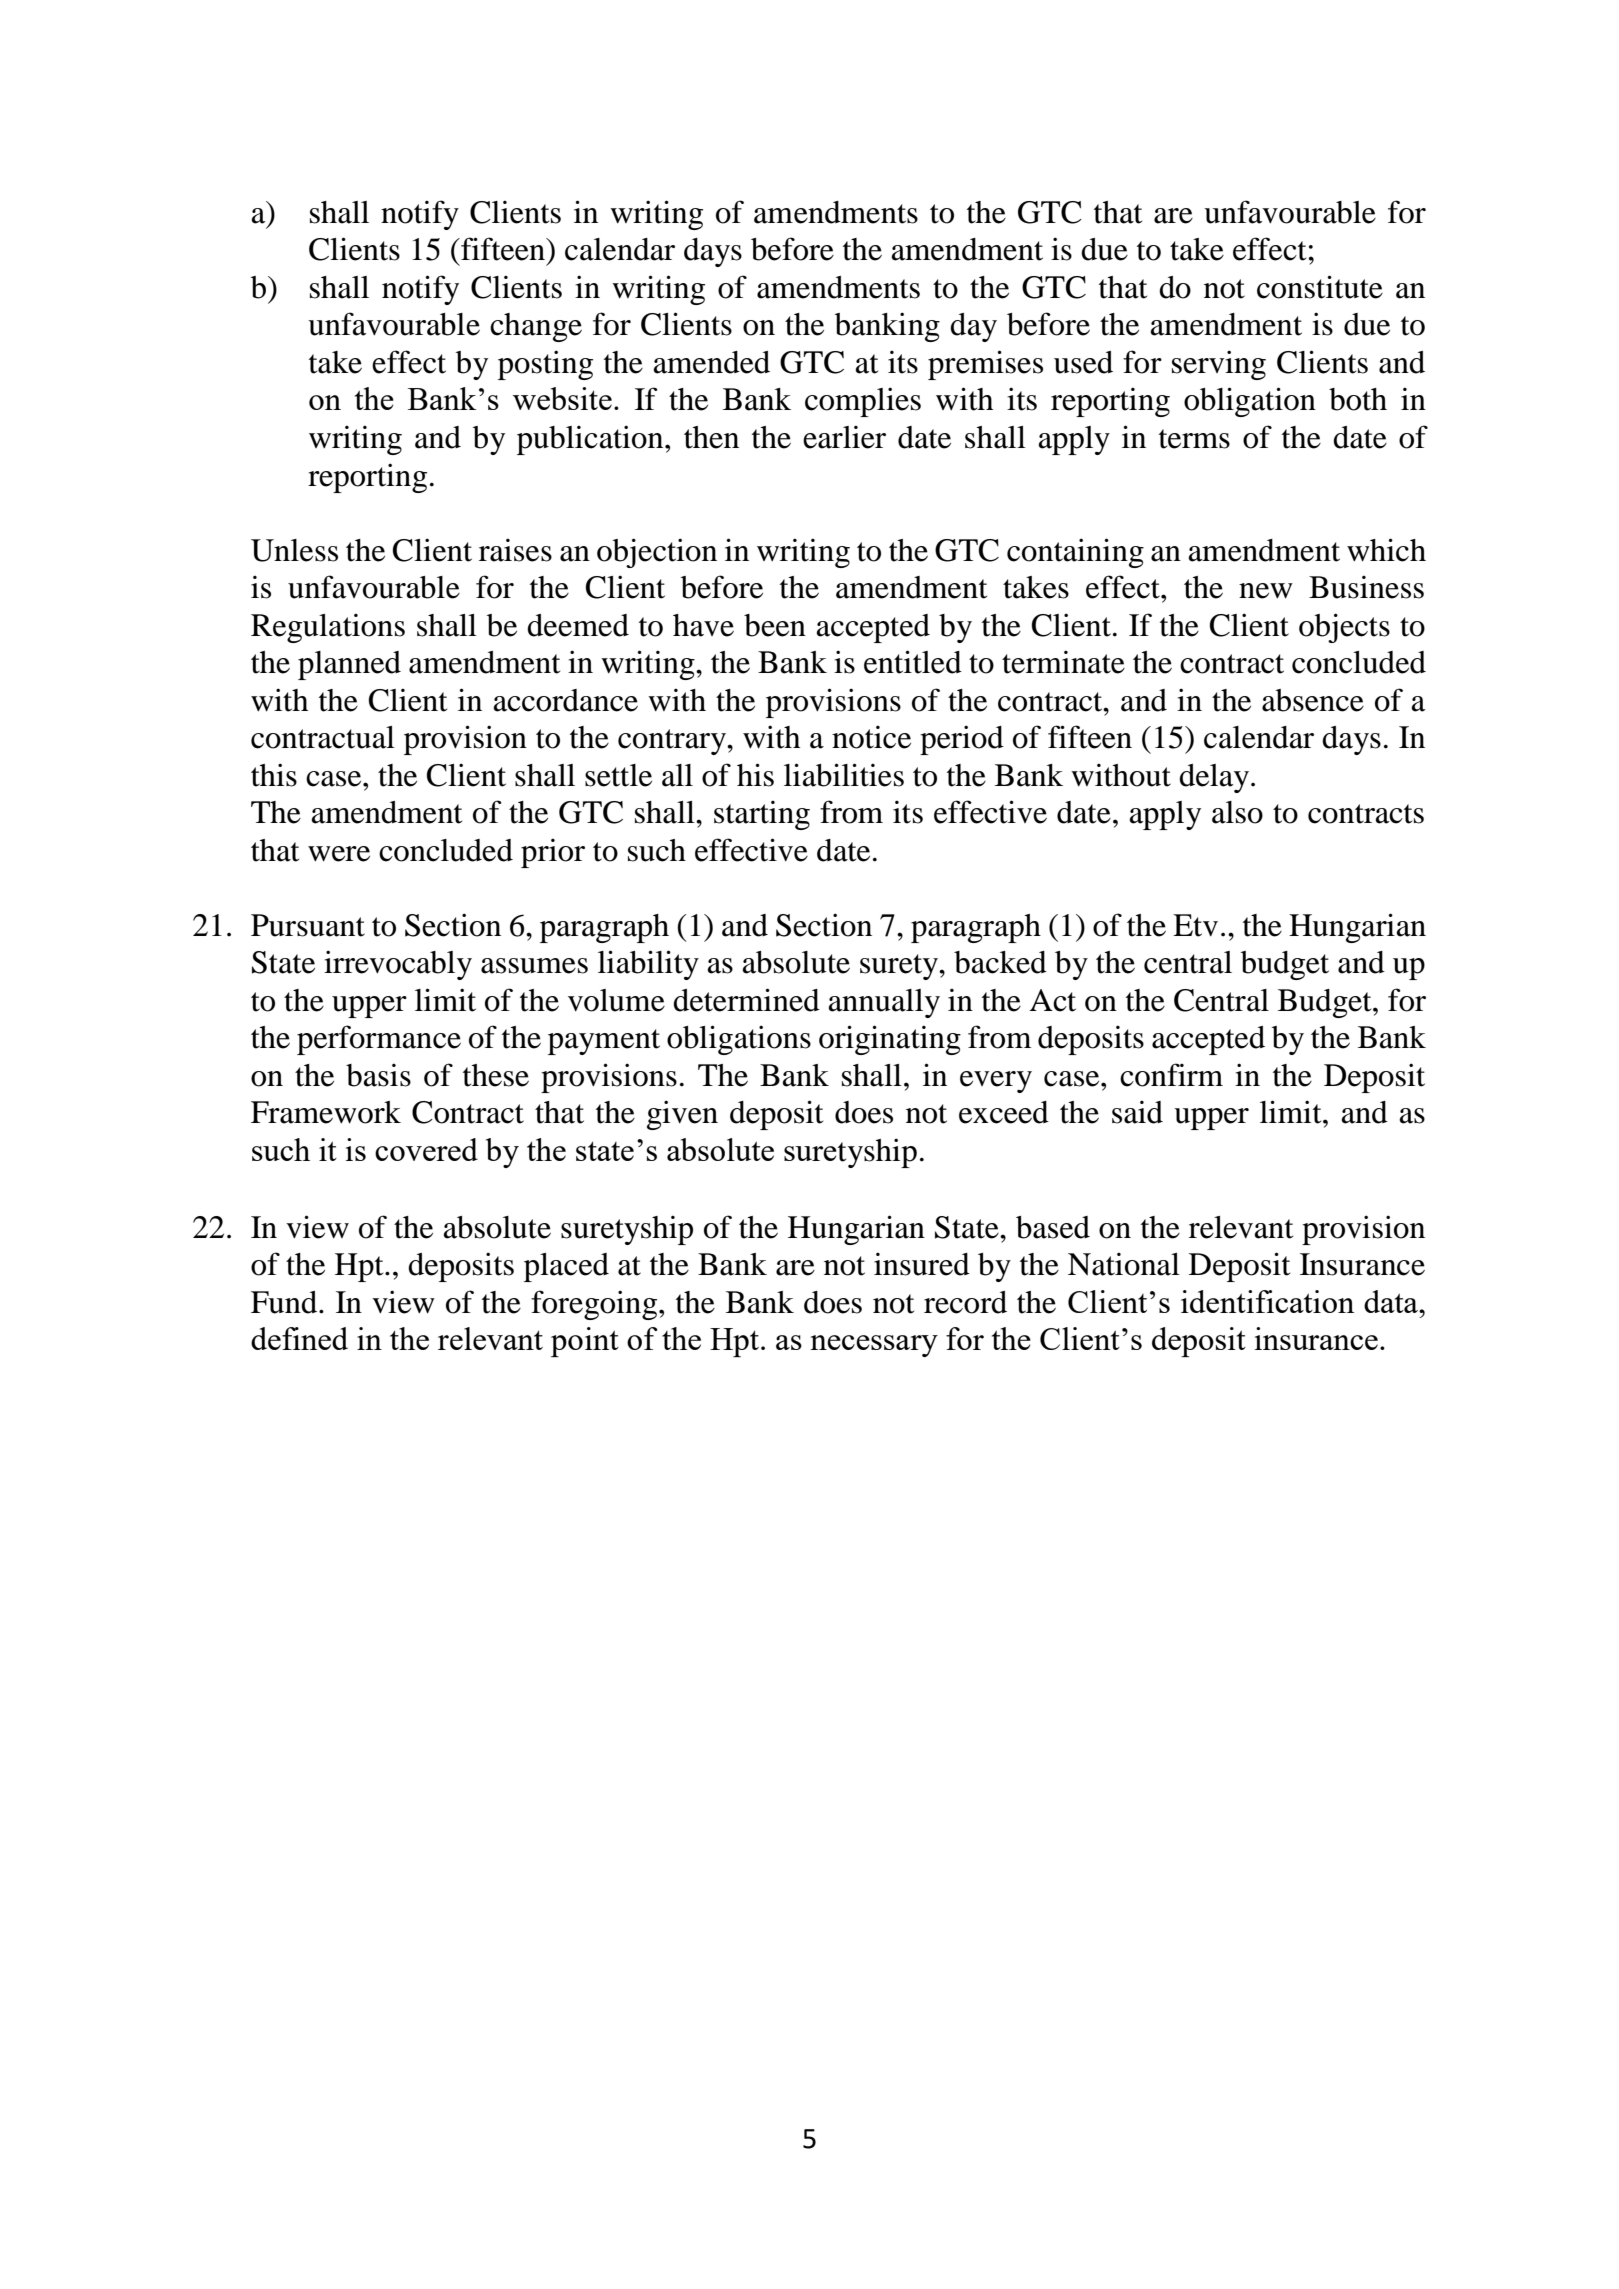  Describe the element at coordinates (1320, 287) in the document. I see `constitute` at that location.
